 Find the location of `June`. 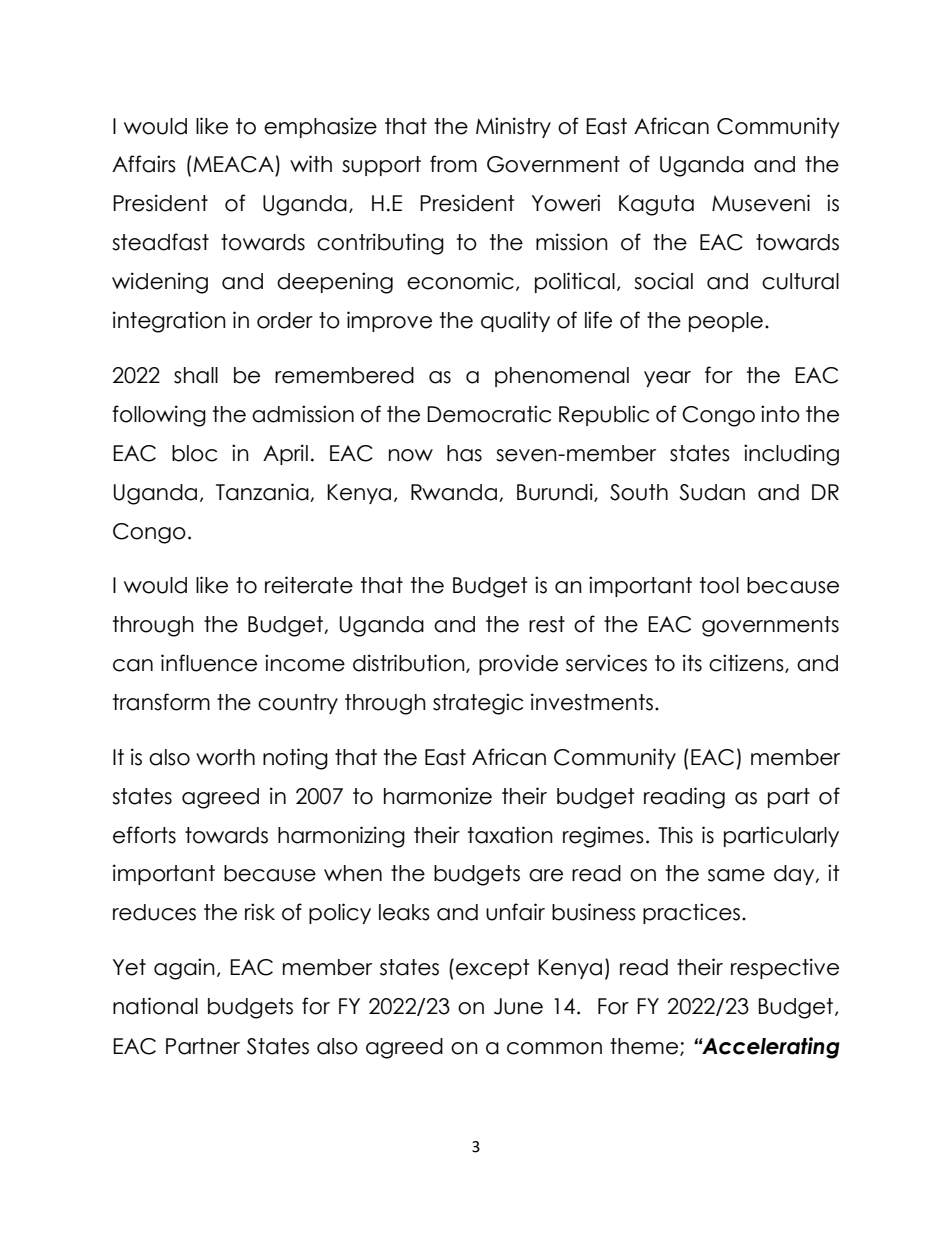

June is located at coordinates (518, 1006).
